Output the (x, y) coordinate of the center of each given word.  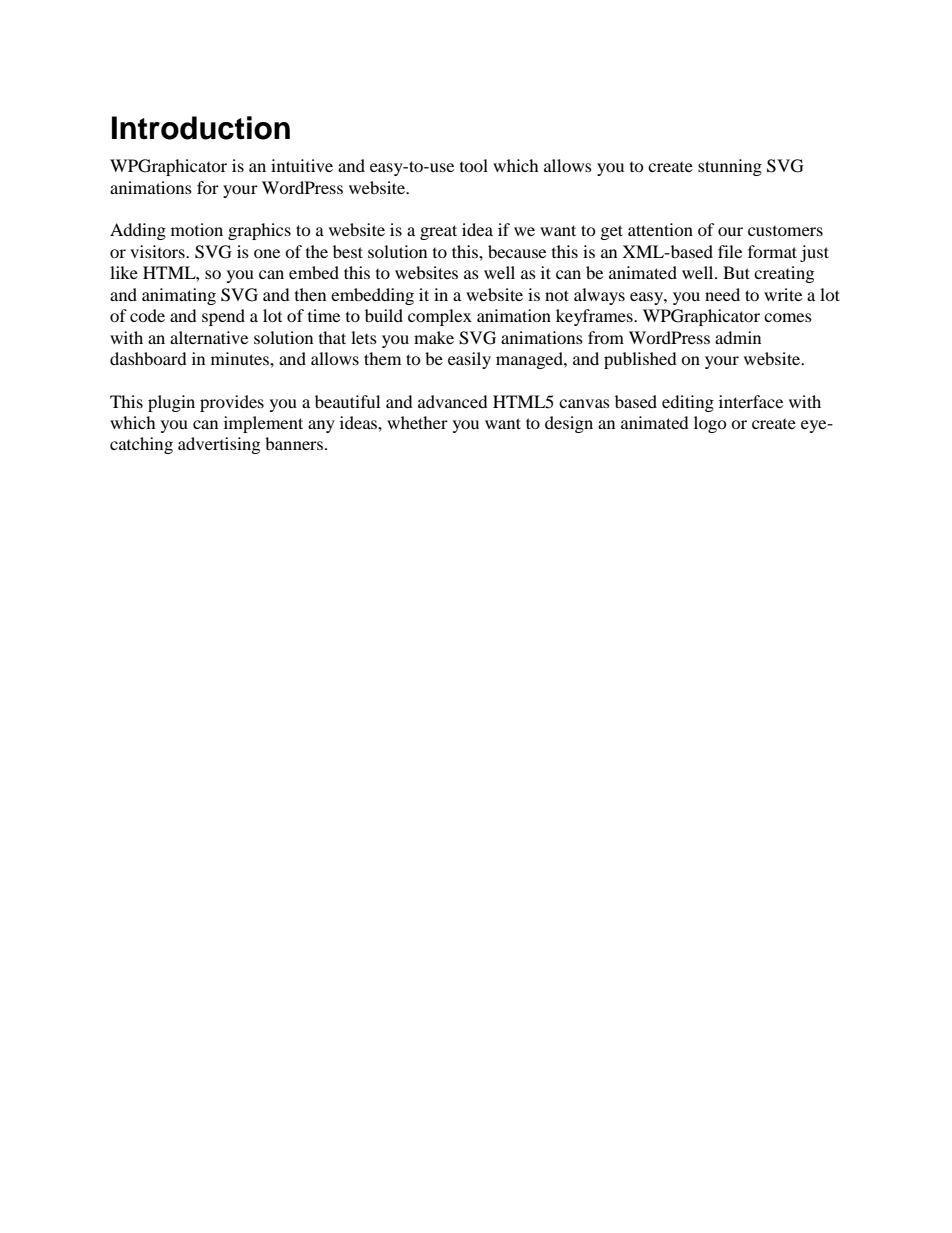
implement (263, 424)
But (736, 272)
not (557, 295)
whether (417, 422)
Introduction (201, 128)
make (434, 337)
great (438, 232)
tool (474, 165)
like (124, 272)
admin (738, 337)
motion (197, 229)
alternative (209, 337)
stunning (730, 167)
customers (785, 231)
